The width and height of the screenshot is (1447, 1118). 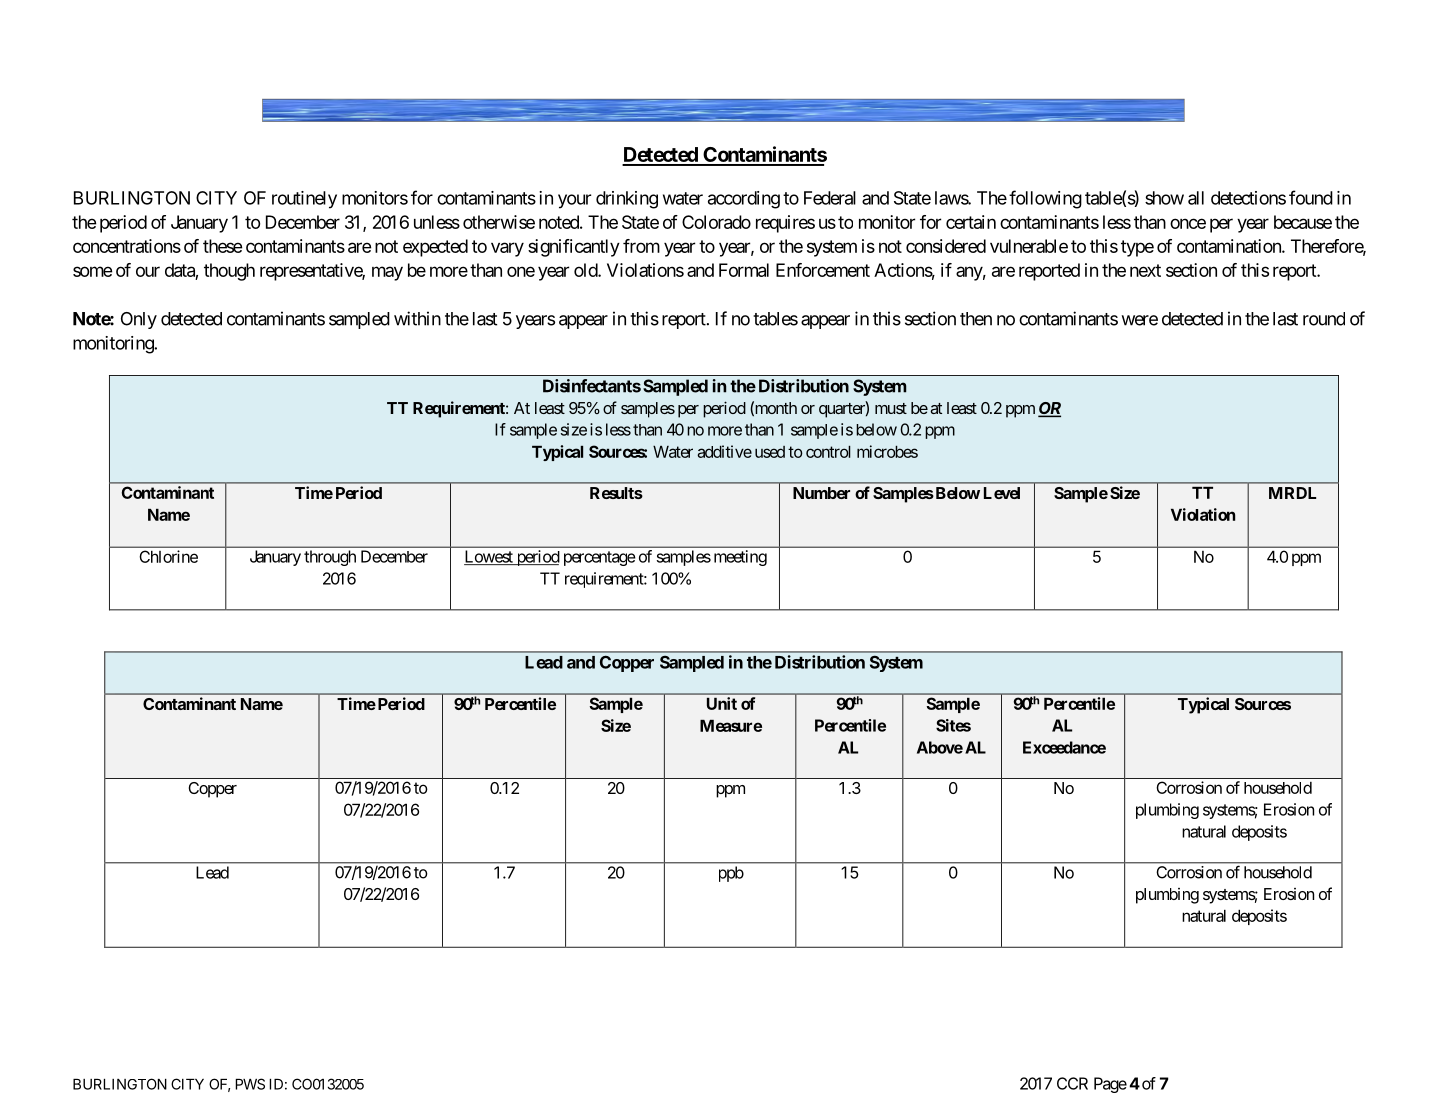 What do you see at coordinates (716, 222) in the screenshot?
I see `Colorado` at bounding box center [716, 222].
